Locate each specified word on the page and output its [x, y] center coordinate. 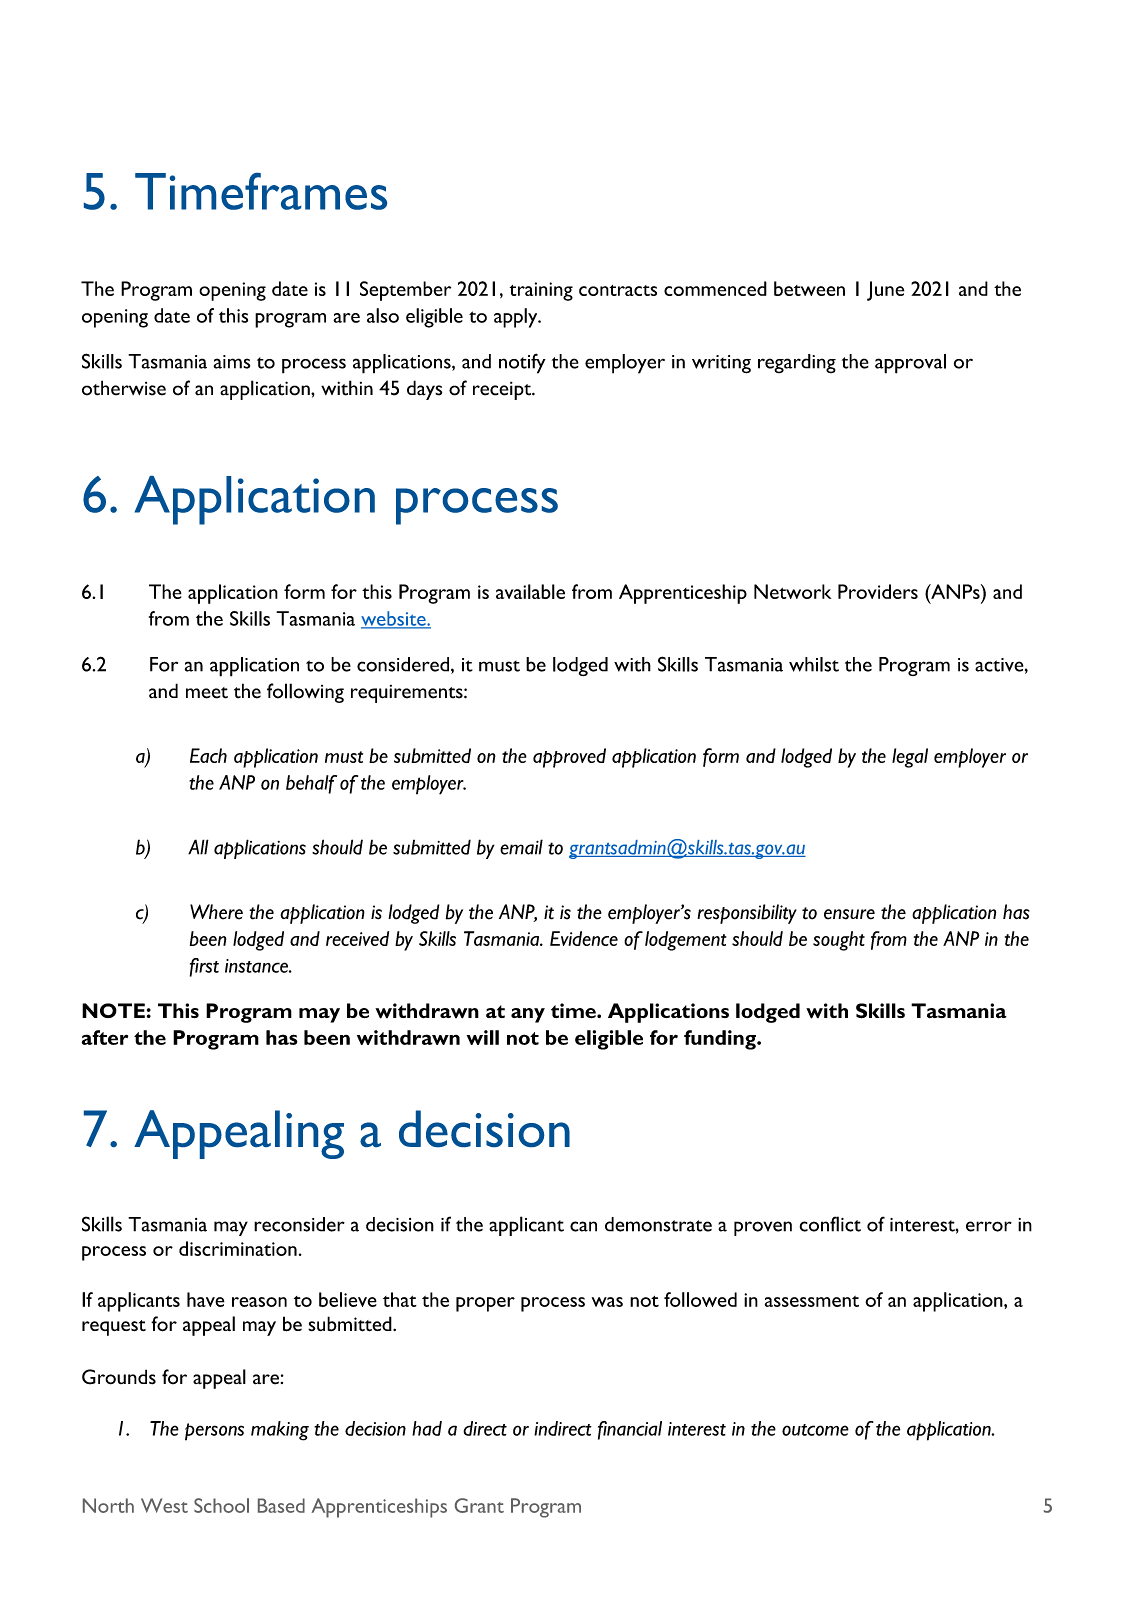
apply [517, 318]
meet [207, 693]
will [483, 1037]
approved [569, 758]
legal [910, 758]
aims [232, 362]
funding [721, 1040]
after [105, 1037]
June [885, 291]
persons [214, 1432]
